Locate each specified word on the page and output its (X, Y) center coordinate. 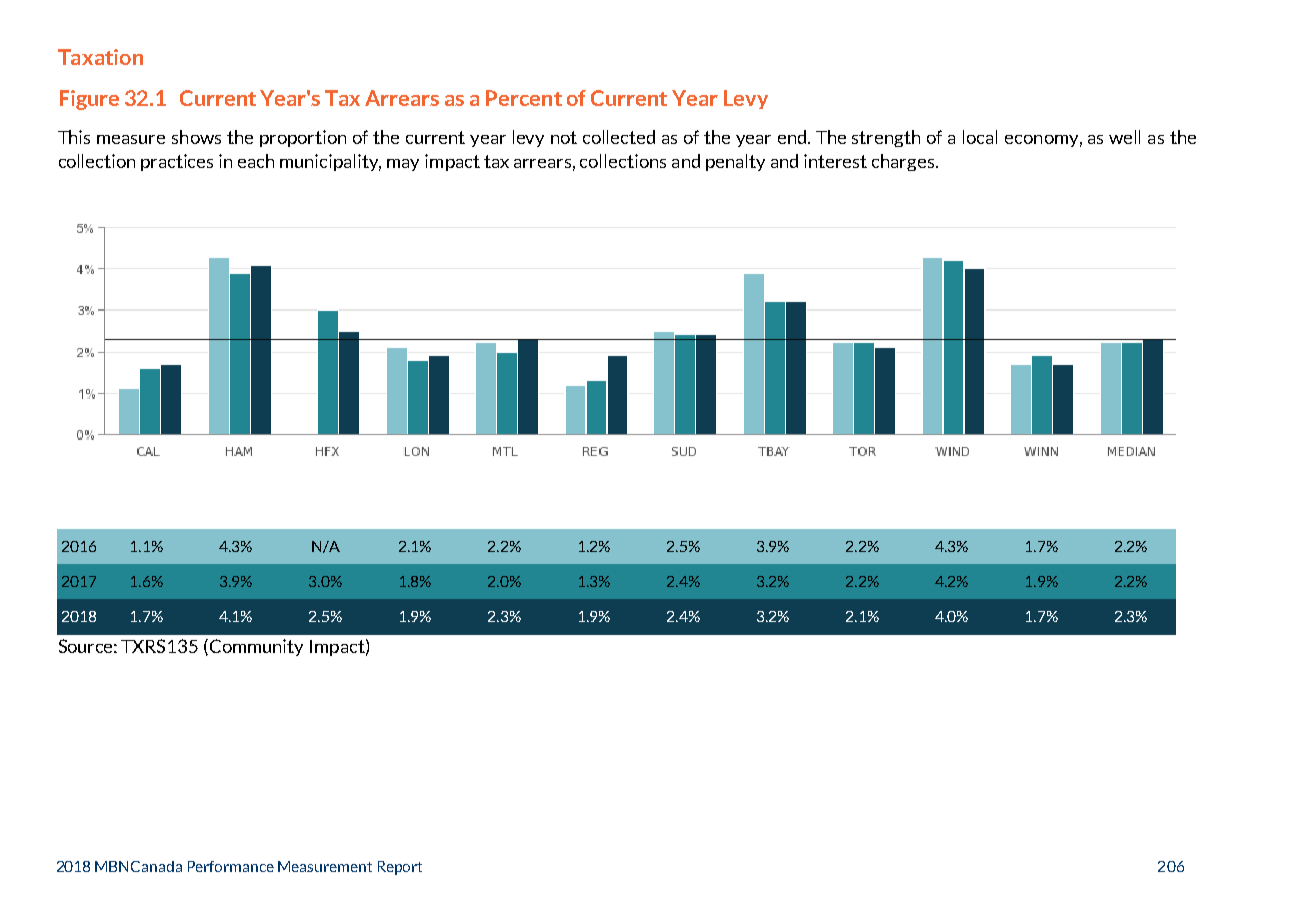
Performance (231, 866)
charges (904, 162)
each (256, 161)
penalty (735, 162)
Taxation (100, 57)
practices (177, 162)
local (980, 137)
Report (400, 868)
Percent (524, 98)
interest (835, 161)
